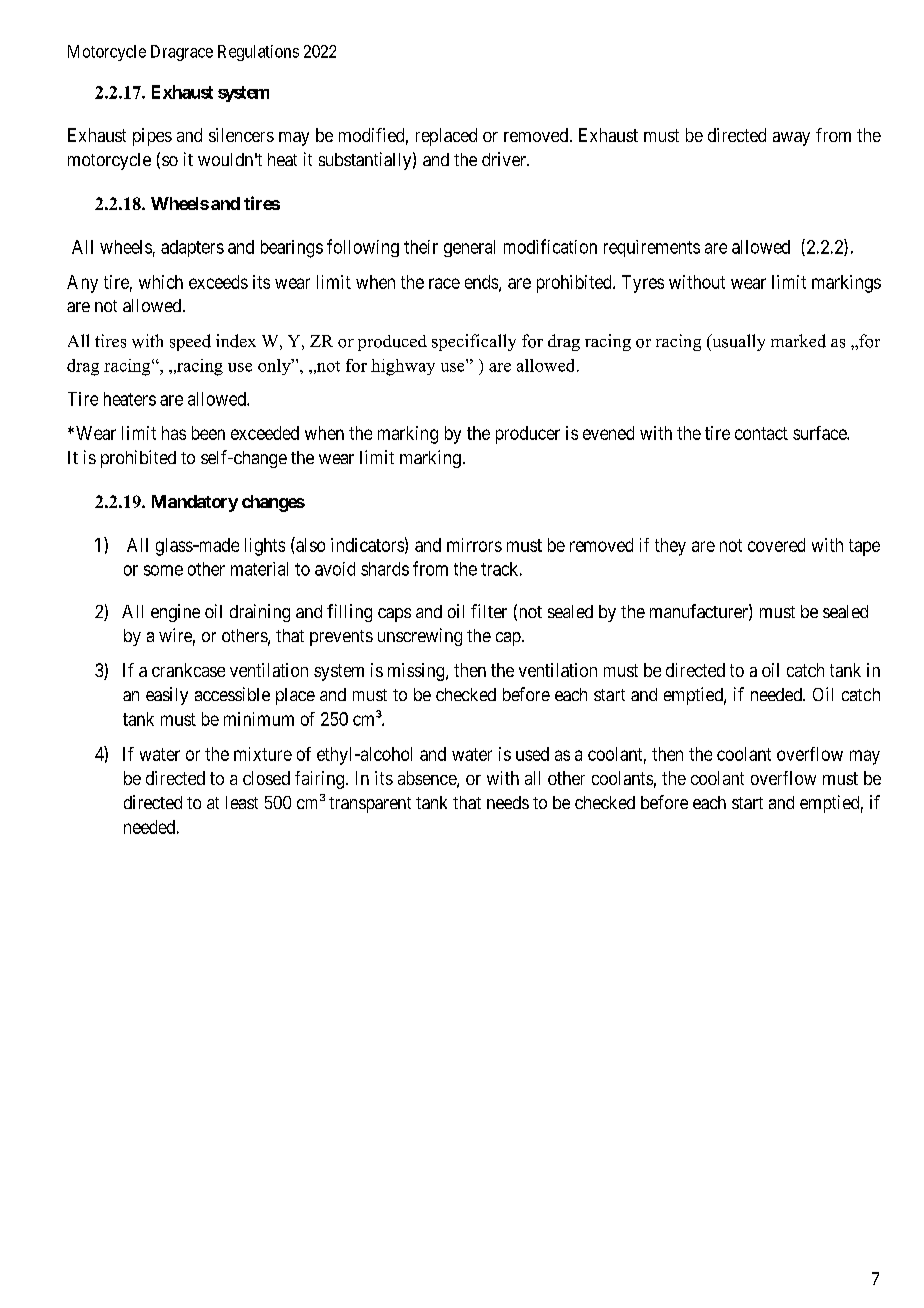 The width and height of the image is (924, 1308). Describe the element at coordinates (791, 139) in the image. I see `away` at that location.
